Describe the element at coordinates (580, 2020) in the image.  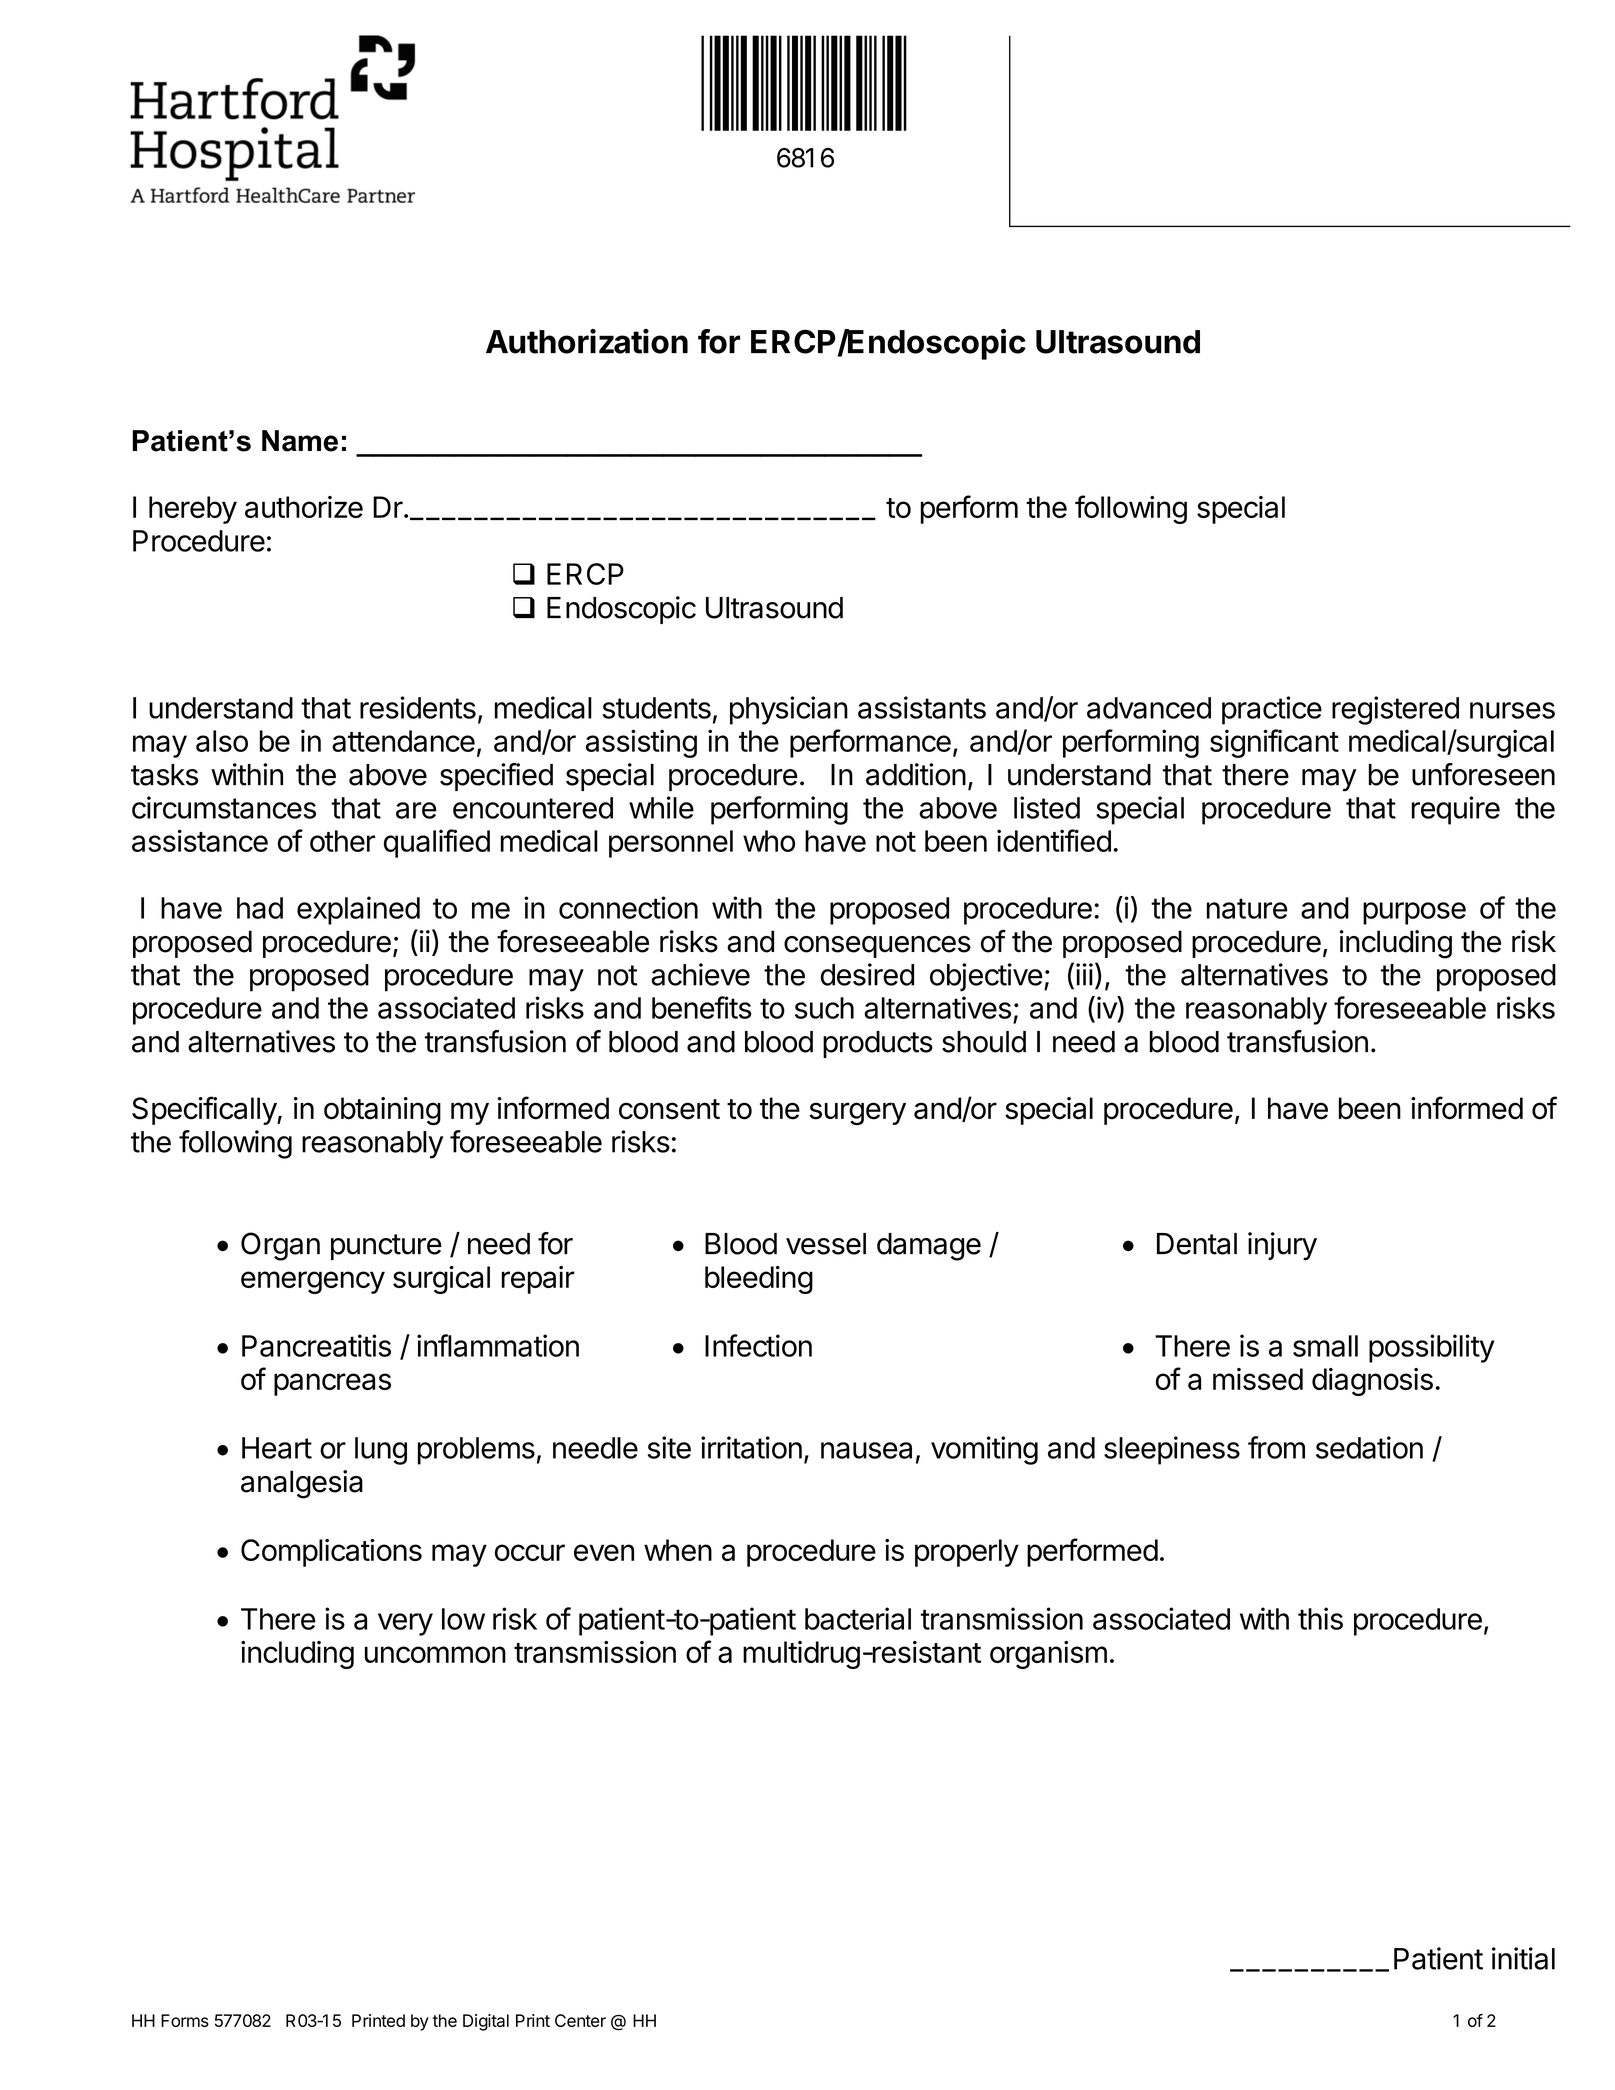
I see `Center` at that location.
